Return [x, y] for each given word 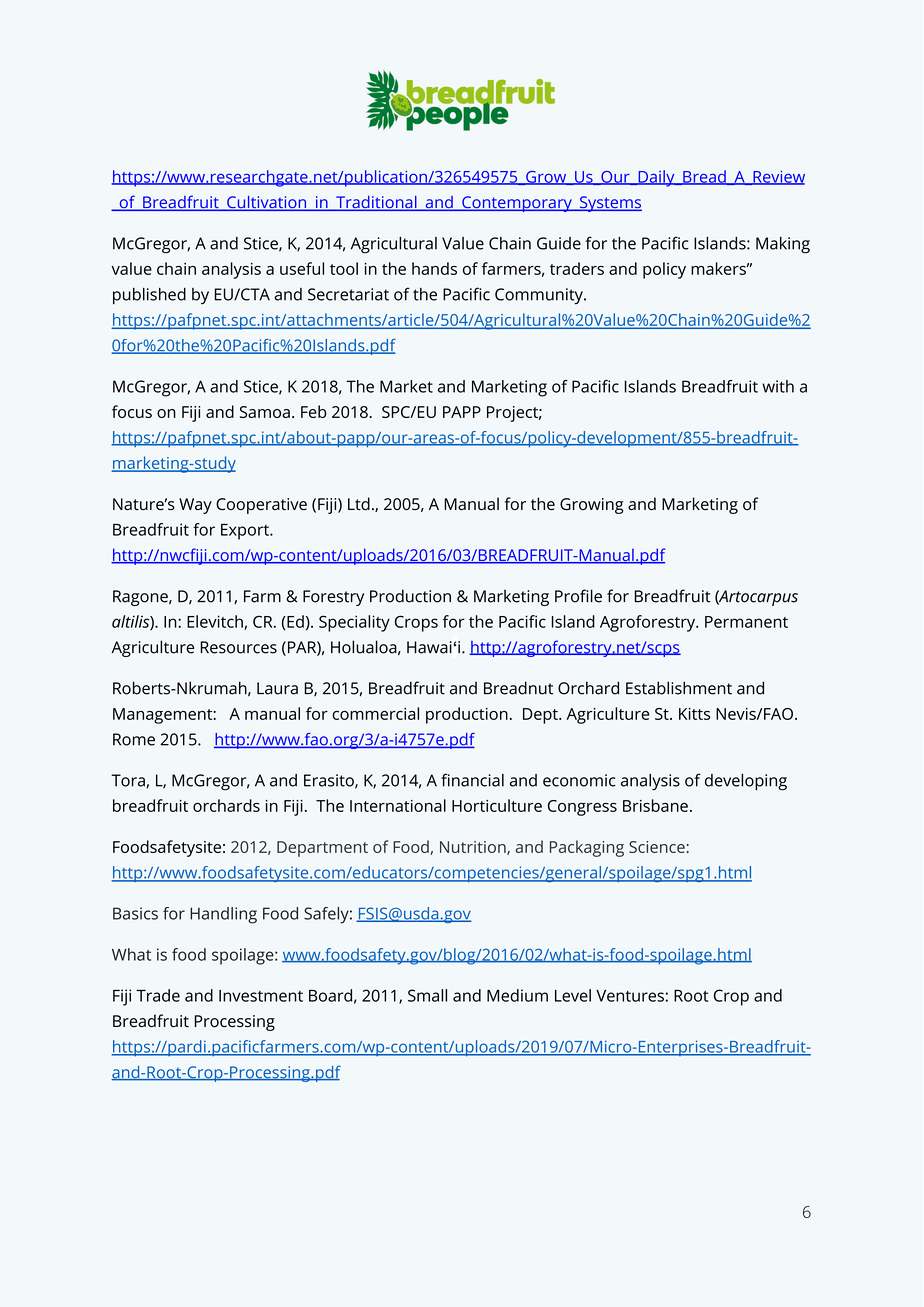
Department [322, 849]
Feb [314, 411]
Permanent [746, 622]
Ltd [359, 503]
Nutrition [474, 848]
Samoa [265, 412]
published [149, 296]
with [778, 386]
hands [434, 268]
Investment [261, 996]
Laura [277, 688]
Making [783, 245]
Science [657, 847]
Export [246, 532]
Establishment [679, 688]
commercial [375, 713]
